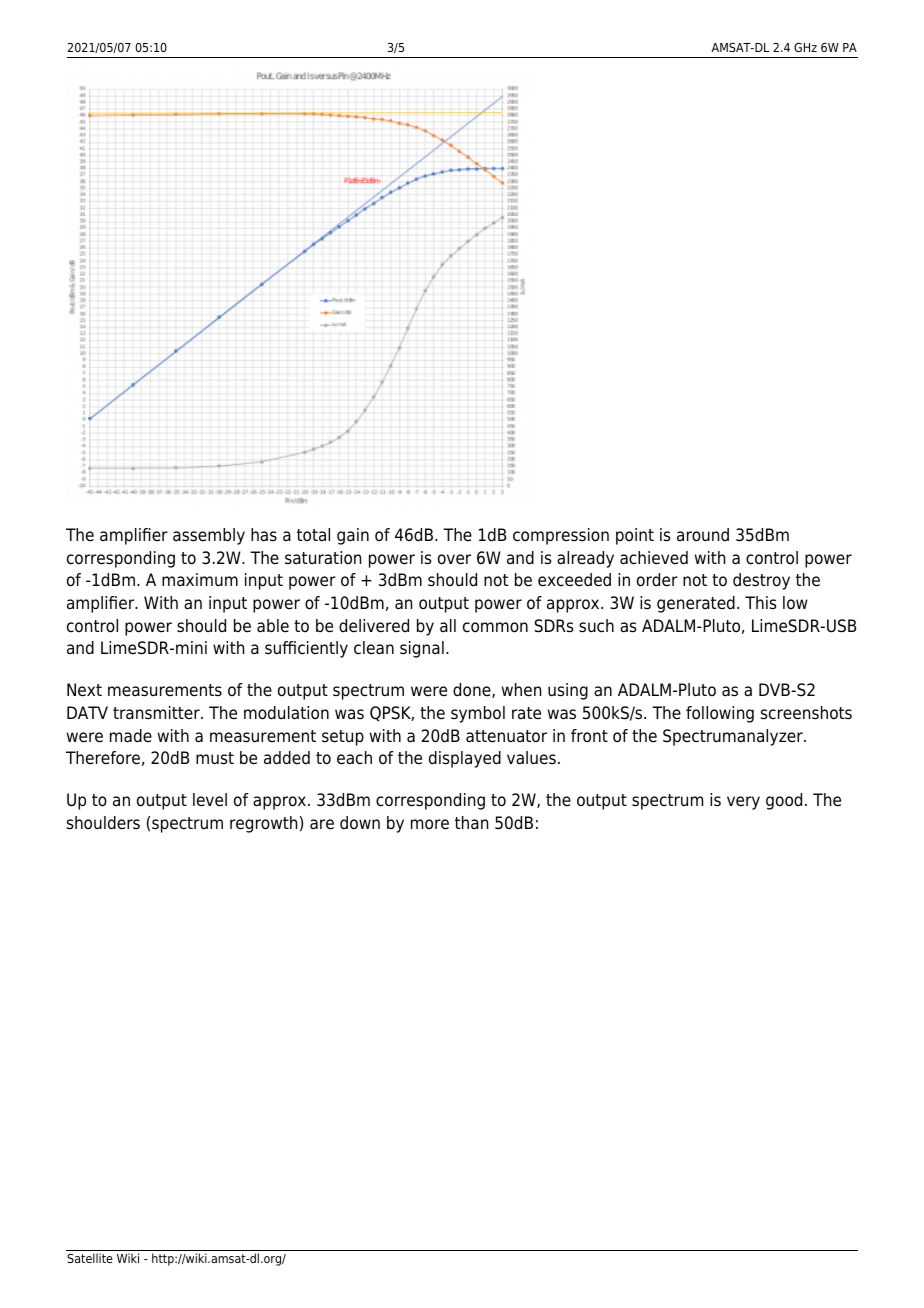  I want to click on down, so click(360, 823).
